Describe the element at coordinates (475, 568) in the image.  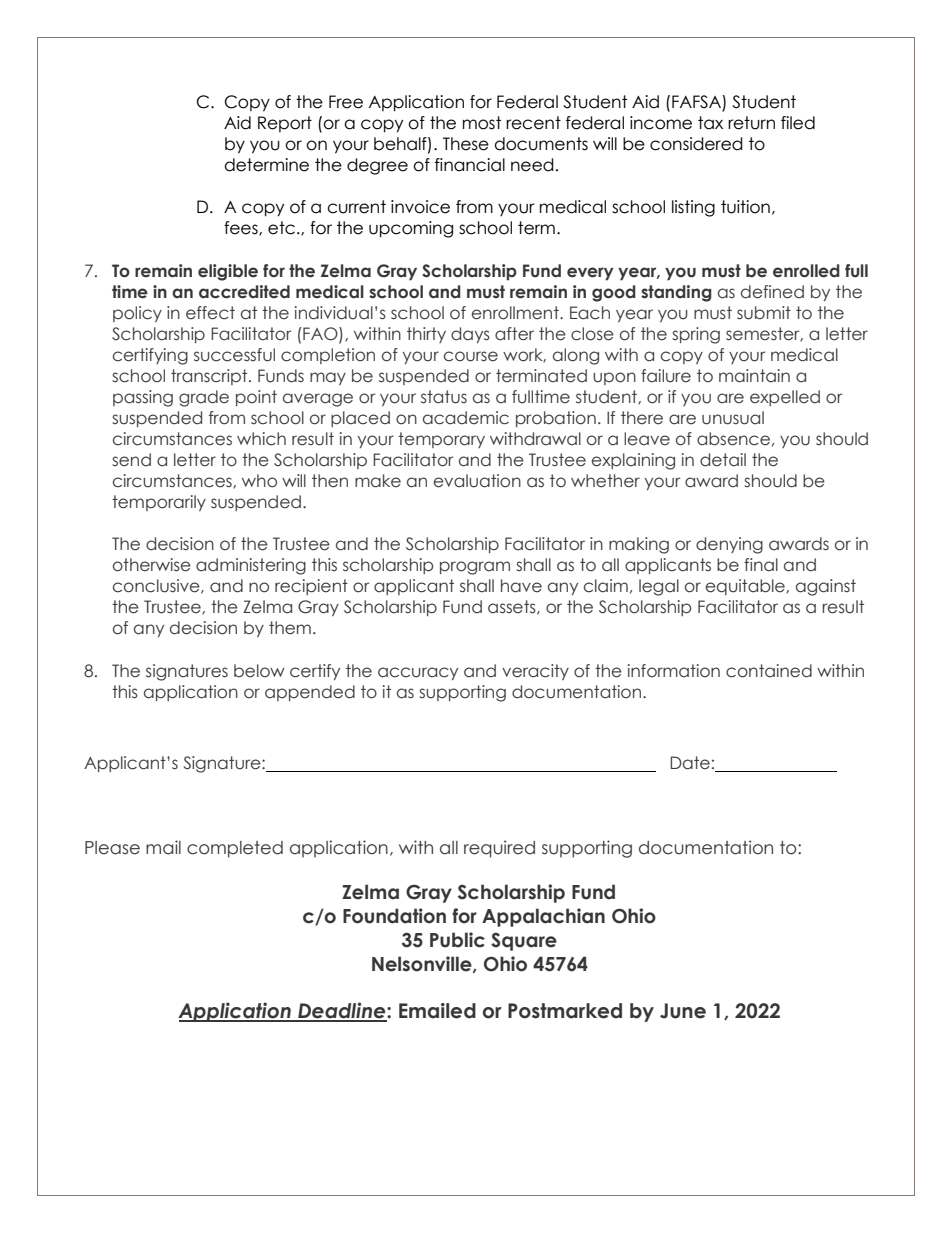
I see `program` at that location.
